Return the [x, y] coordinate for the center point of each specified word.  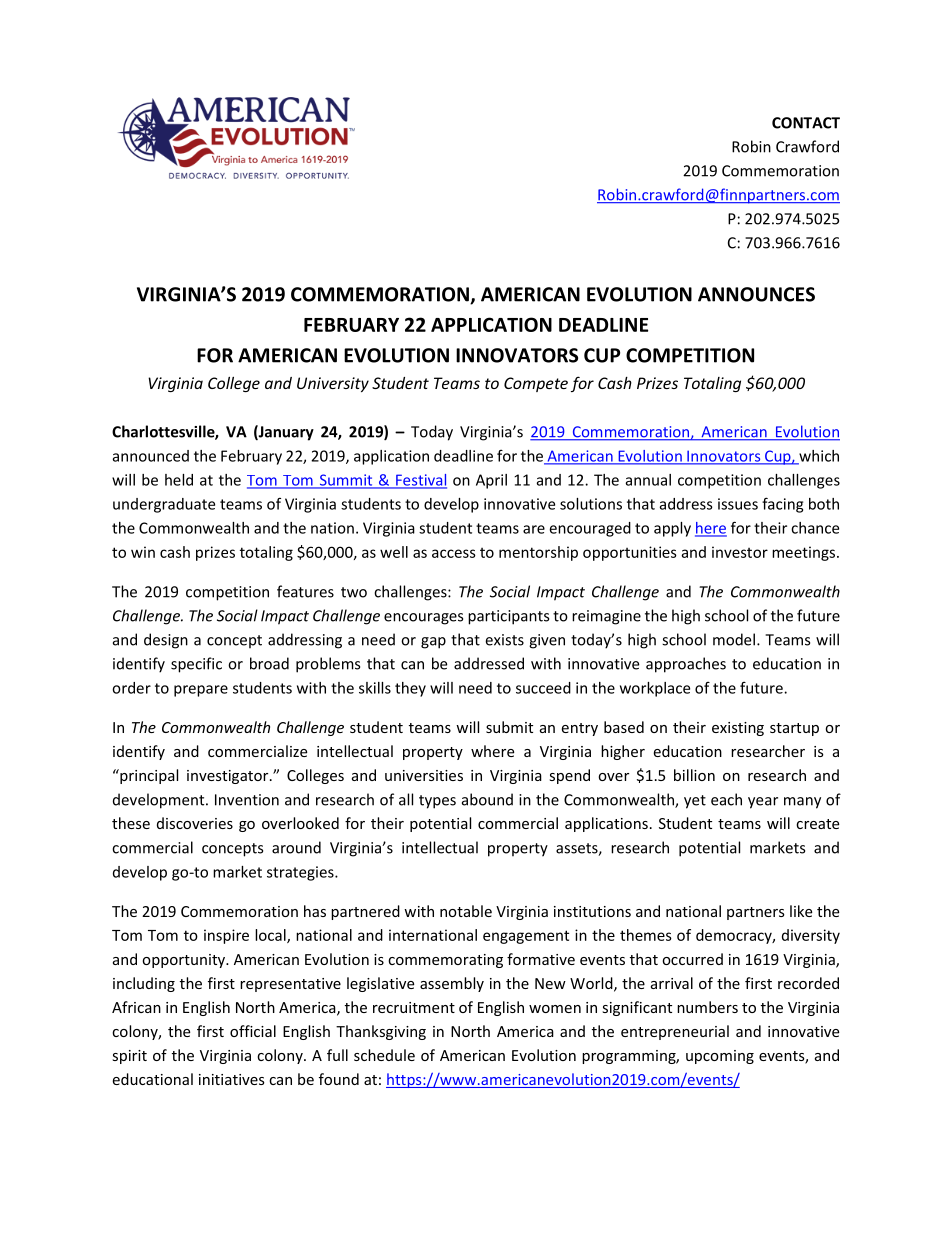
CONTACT [806, 123]
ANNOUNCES [756, 294]
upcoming [720, 1057]
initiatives [232, 1079]
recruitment [414, 1007]
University [333, 384]
